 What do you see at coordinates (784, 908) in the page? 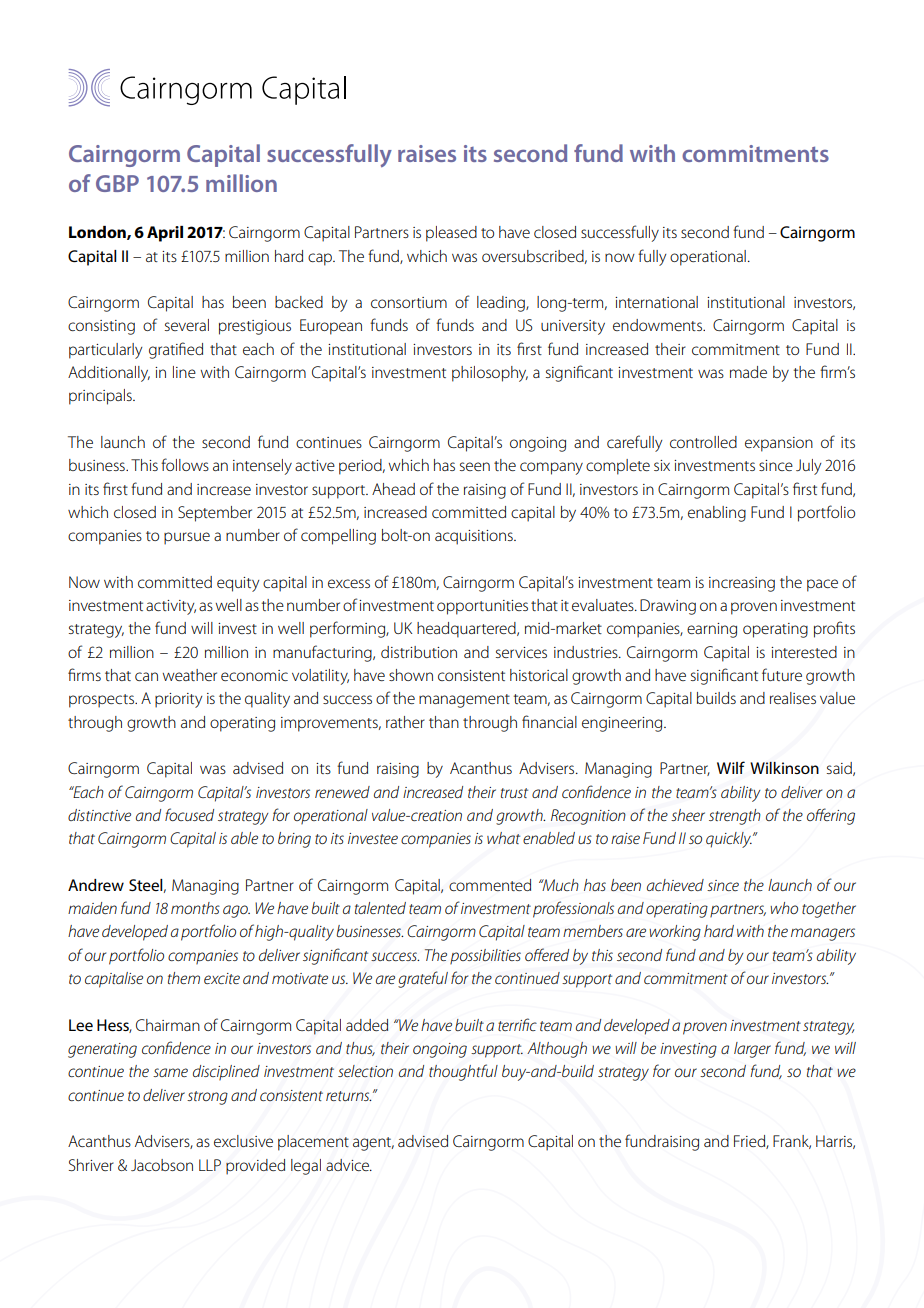
I see `who` at bounding box center [784, 908].
